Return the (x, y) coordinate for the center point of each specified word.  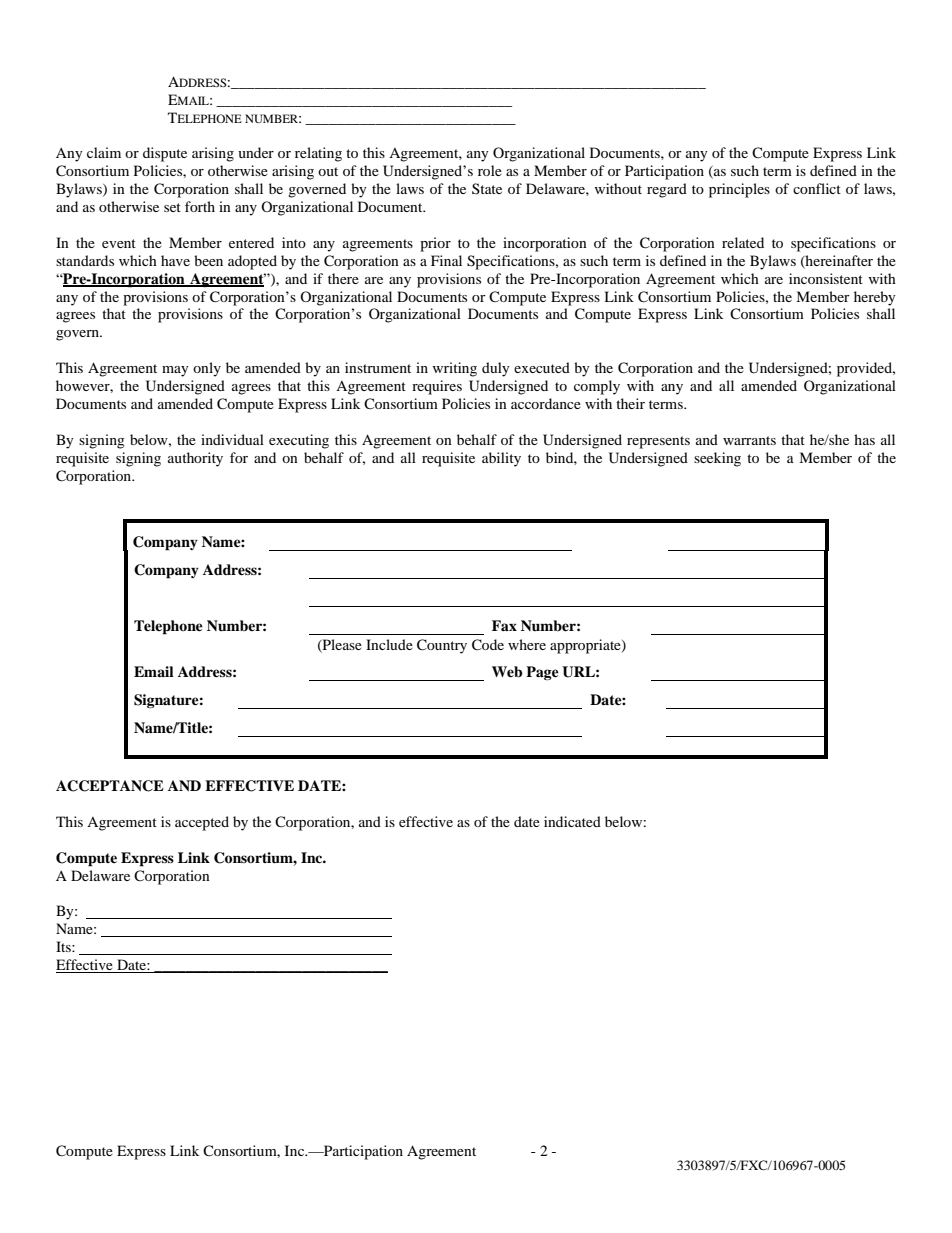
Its (64, 946)
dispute (165, 154)
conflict (817, 188)
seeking (717, 459)
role (490, 170)
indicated (572, 821)
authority (195, 459)
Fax (504, 625)
